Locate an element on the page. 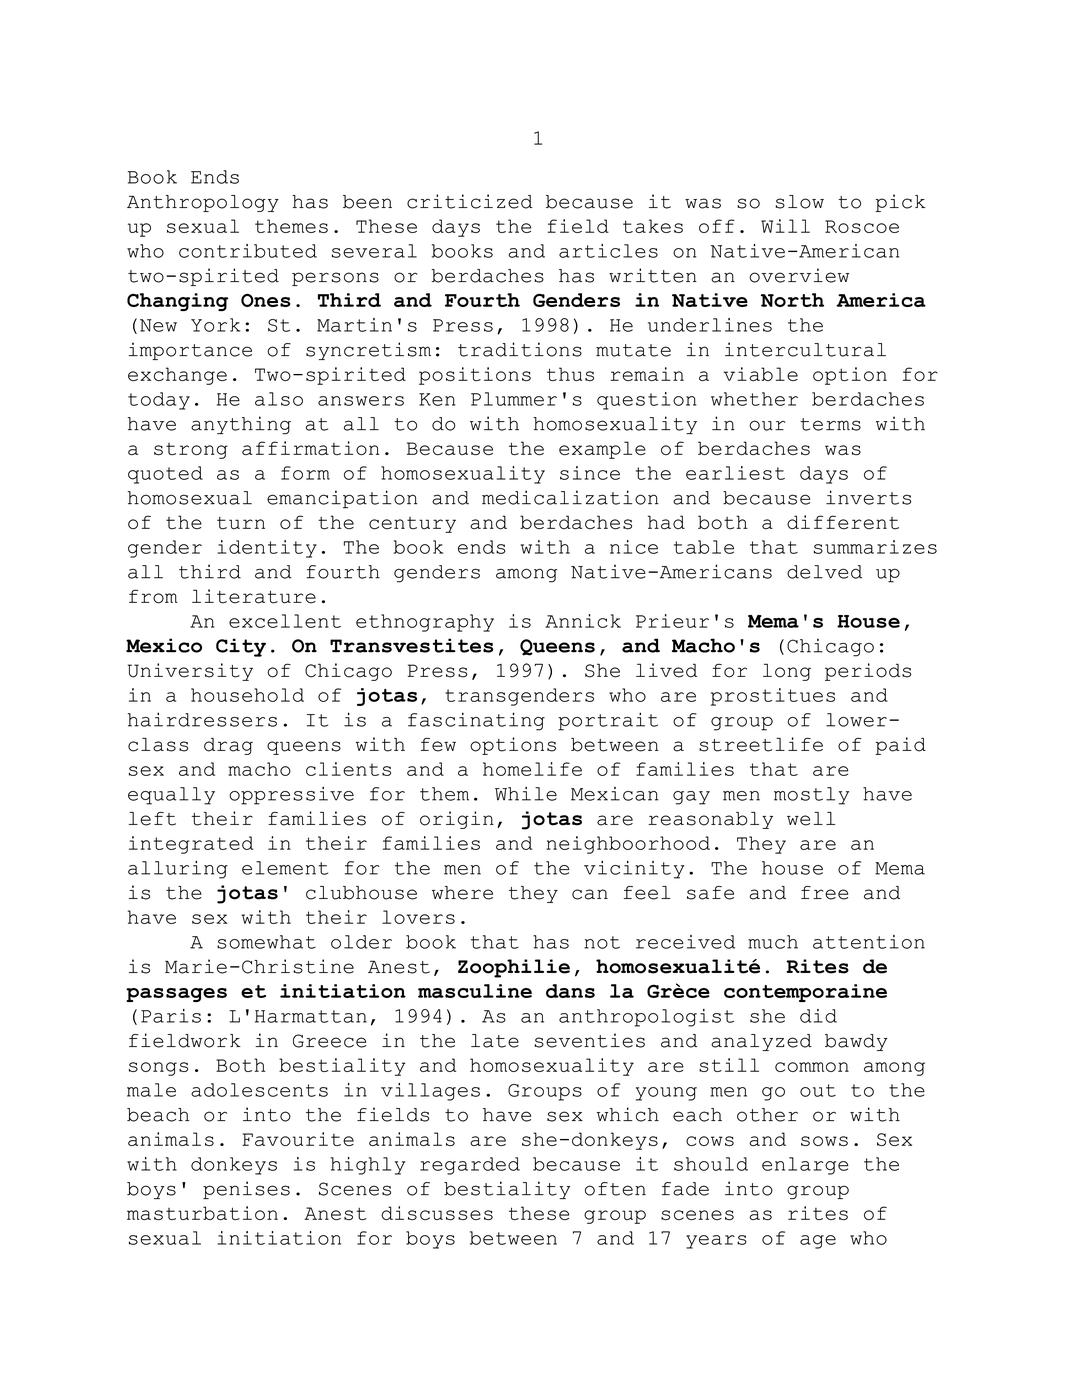 The height and width of the document is (1396, 1078). Will is located at coordinates (785, 226).
